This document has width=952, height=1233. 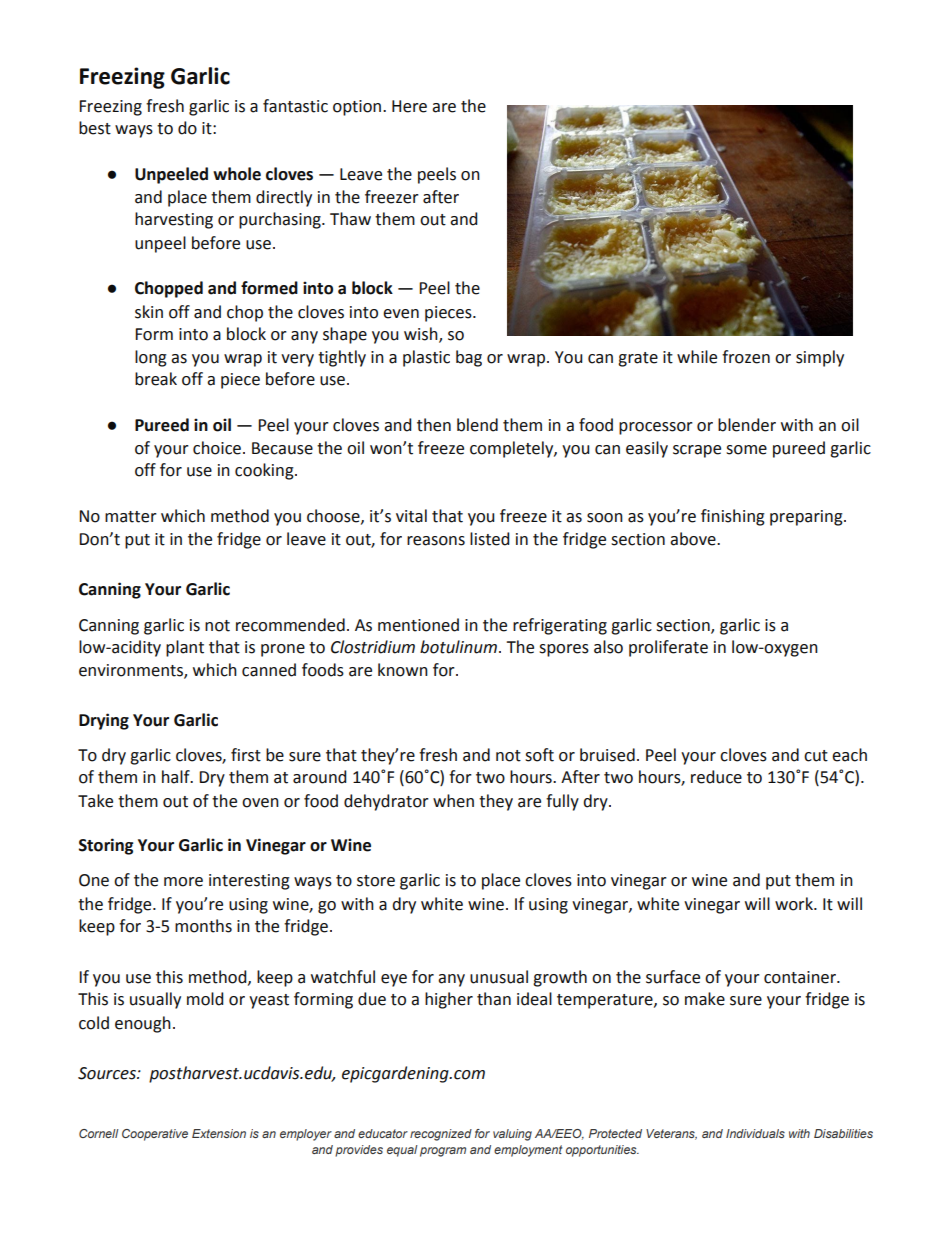 What do you see at coordinates (183, 882) in the document?
I see `more` at bounding box center [183, 882].
